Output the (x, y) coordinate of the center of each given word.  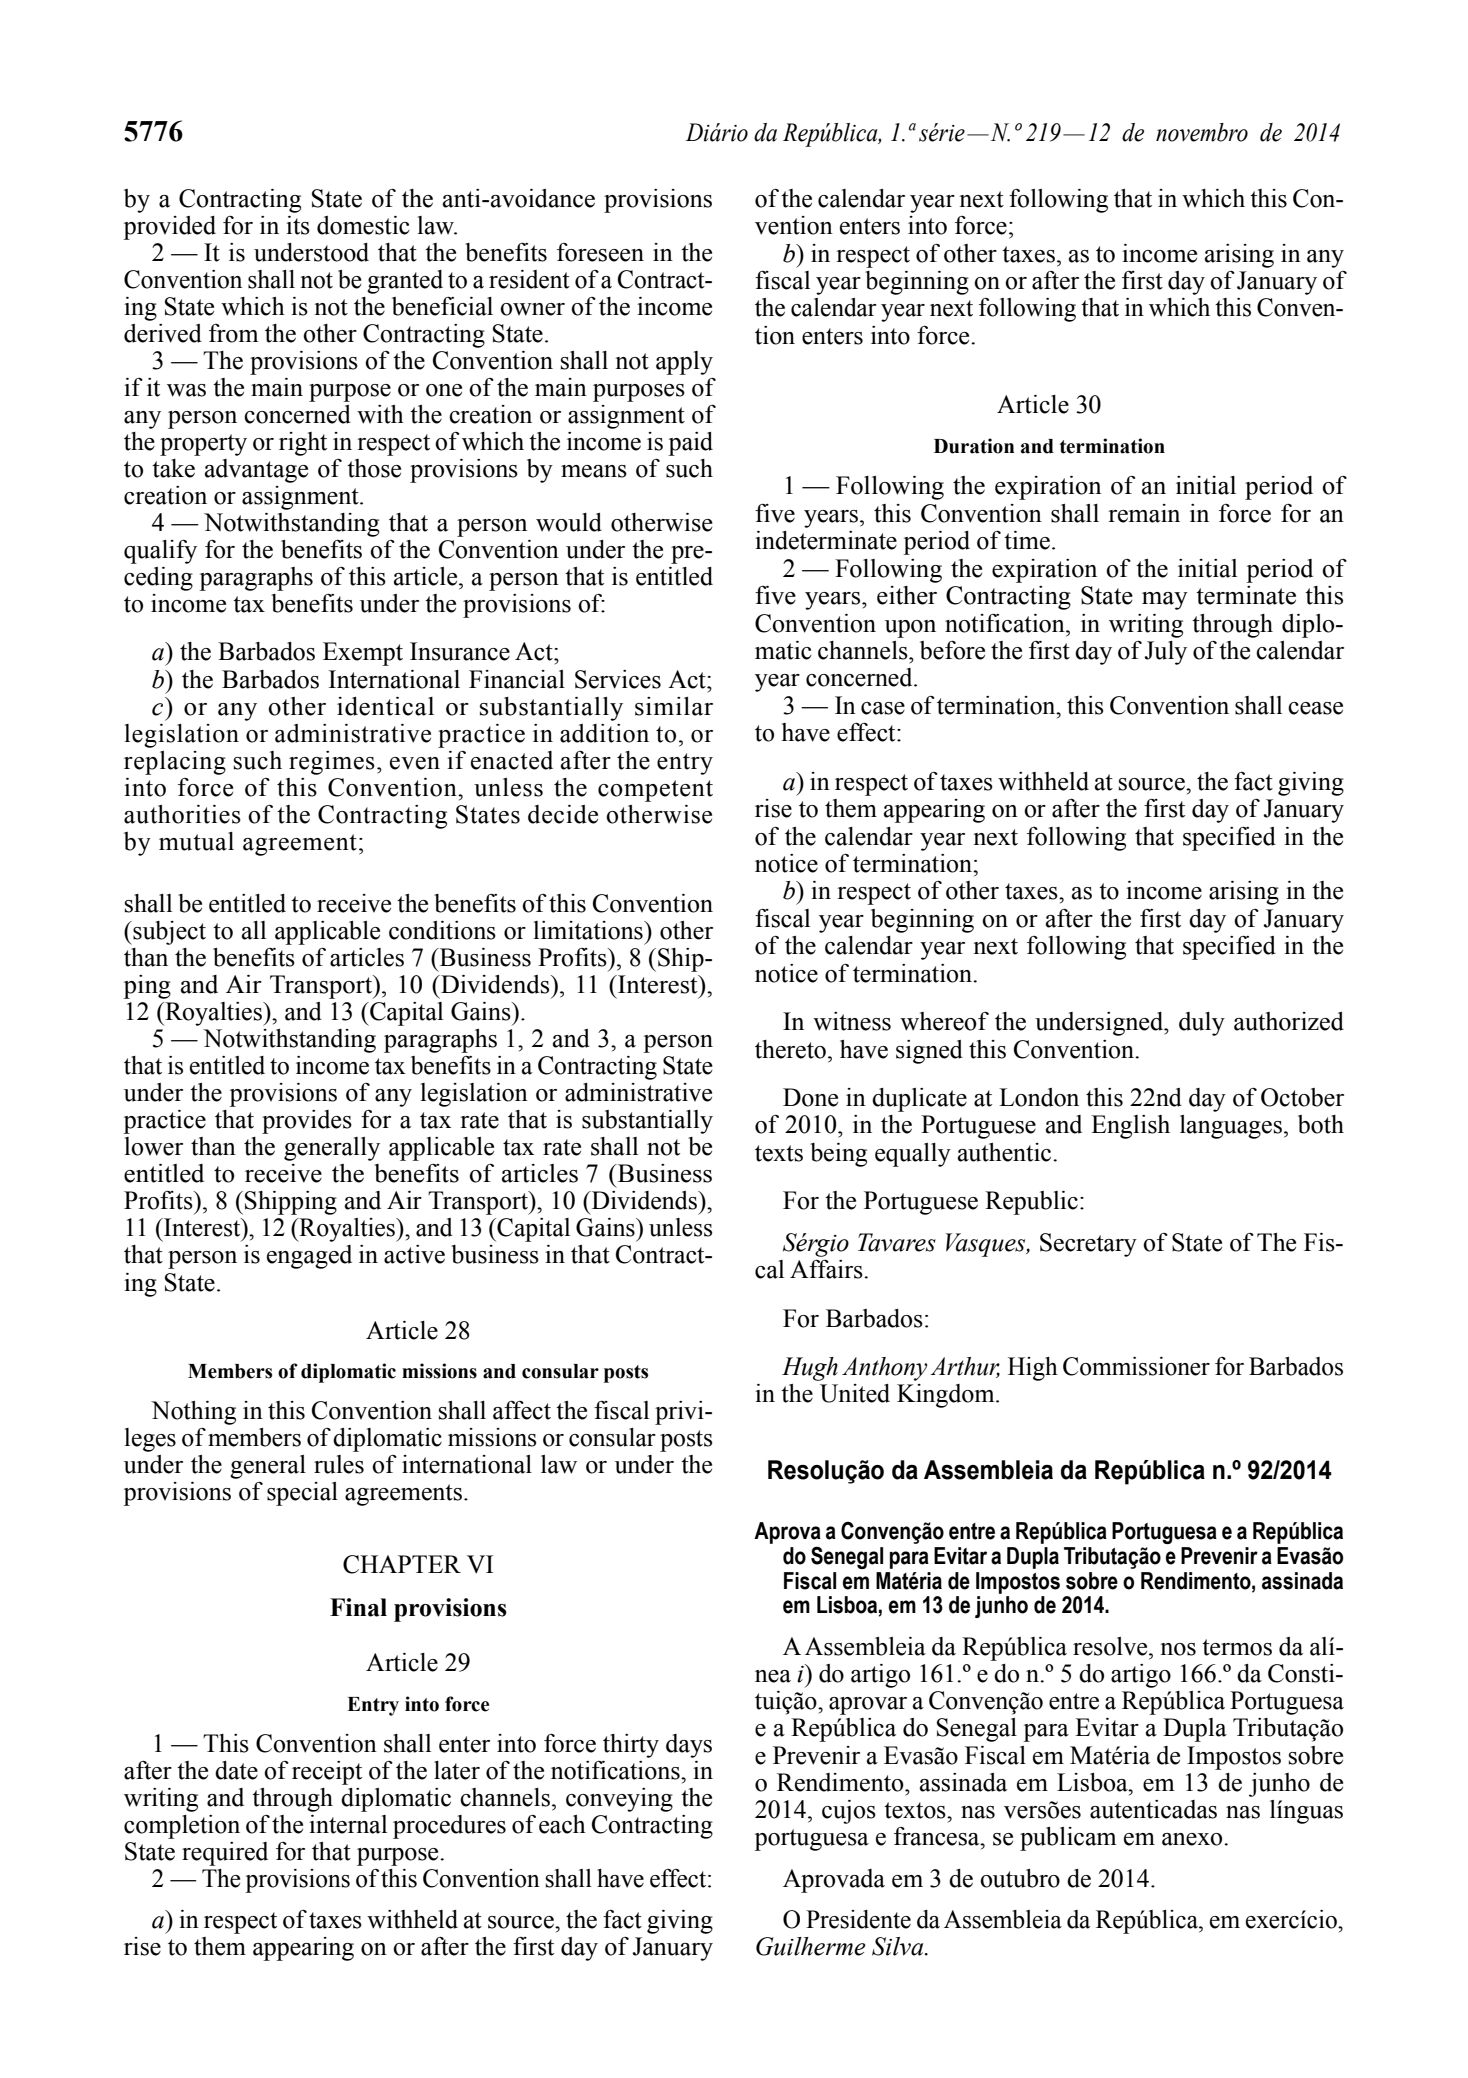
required (225, 1854)
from (233, 333)
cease (1315, 708)
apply (684, 363)
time (1027, 540)
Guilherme (811, 1946)
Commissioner (1136, 1366)
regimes (332, 763)
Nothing (193, 1413)
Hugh (810, 1369)
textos (916, 1810)
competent (655, 791)
